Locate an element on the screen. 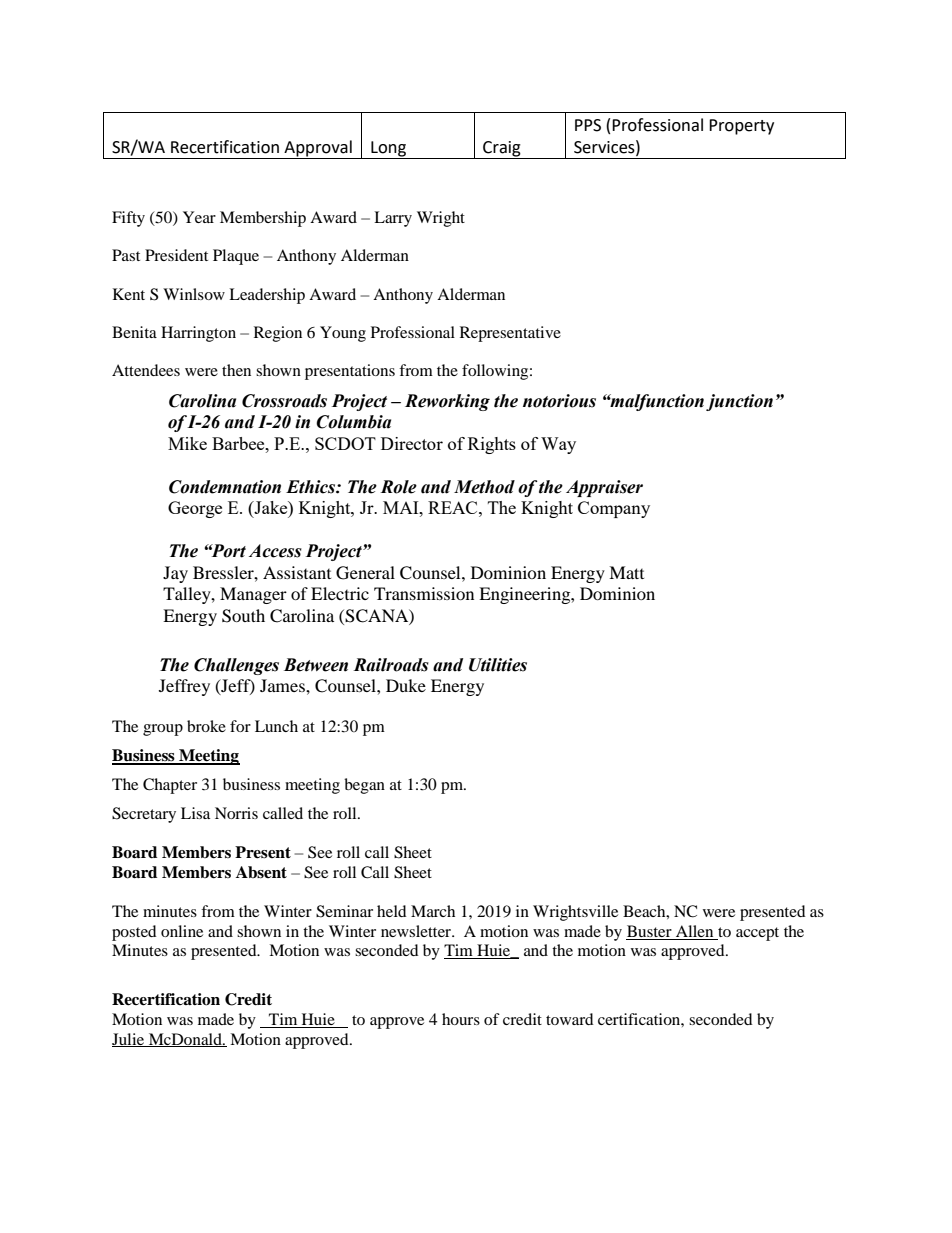 This screenshot has width=952, height=1233. toward is located at coordinates (570, 1019).
